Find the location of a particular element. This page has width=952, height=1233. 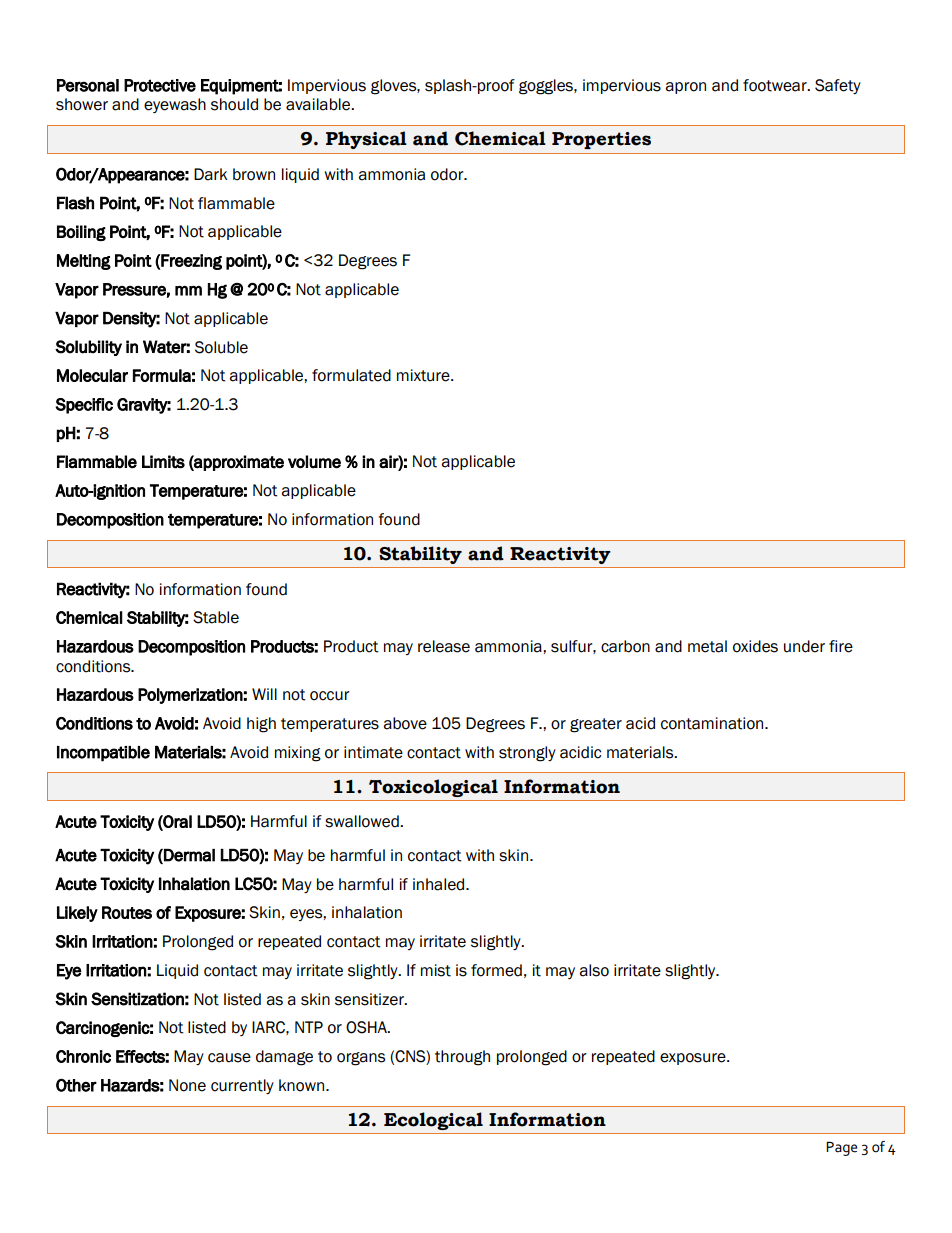

footwear is located at coordinates (776, 85).
